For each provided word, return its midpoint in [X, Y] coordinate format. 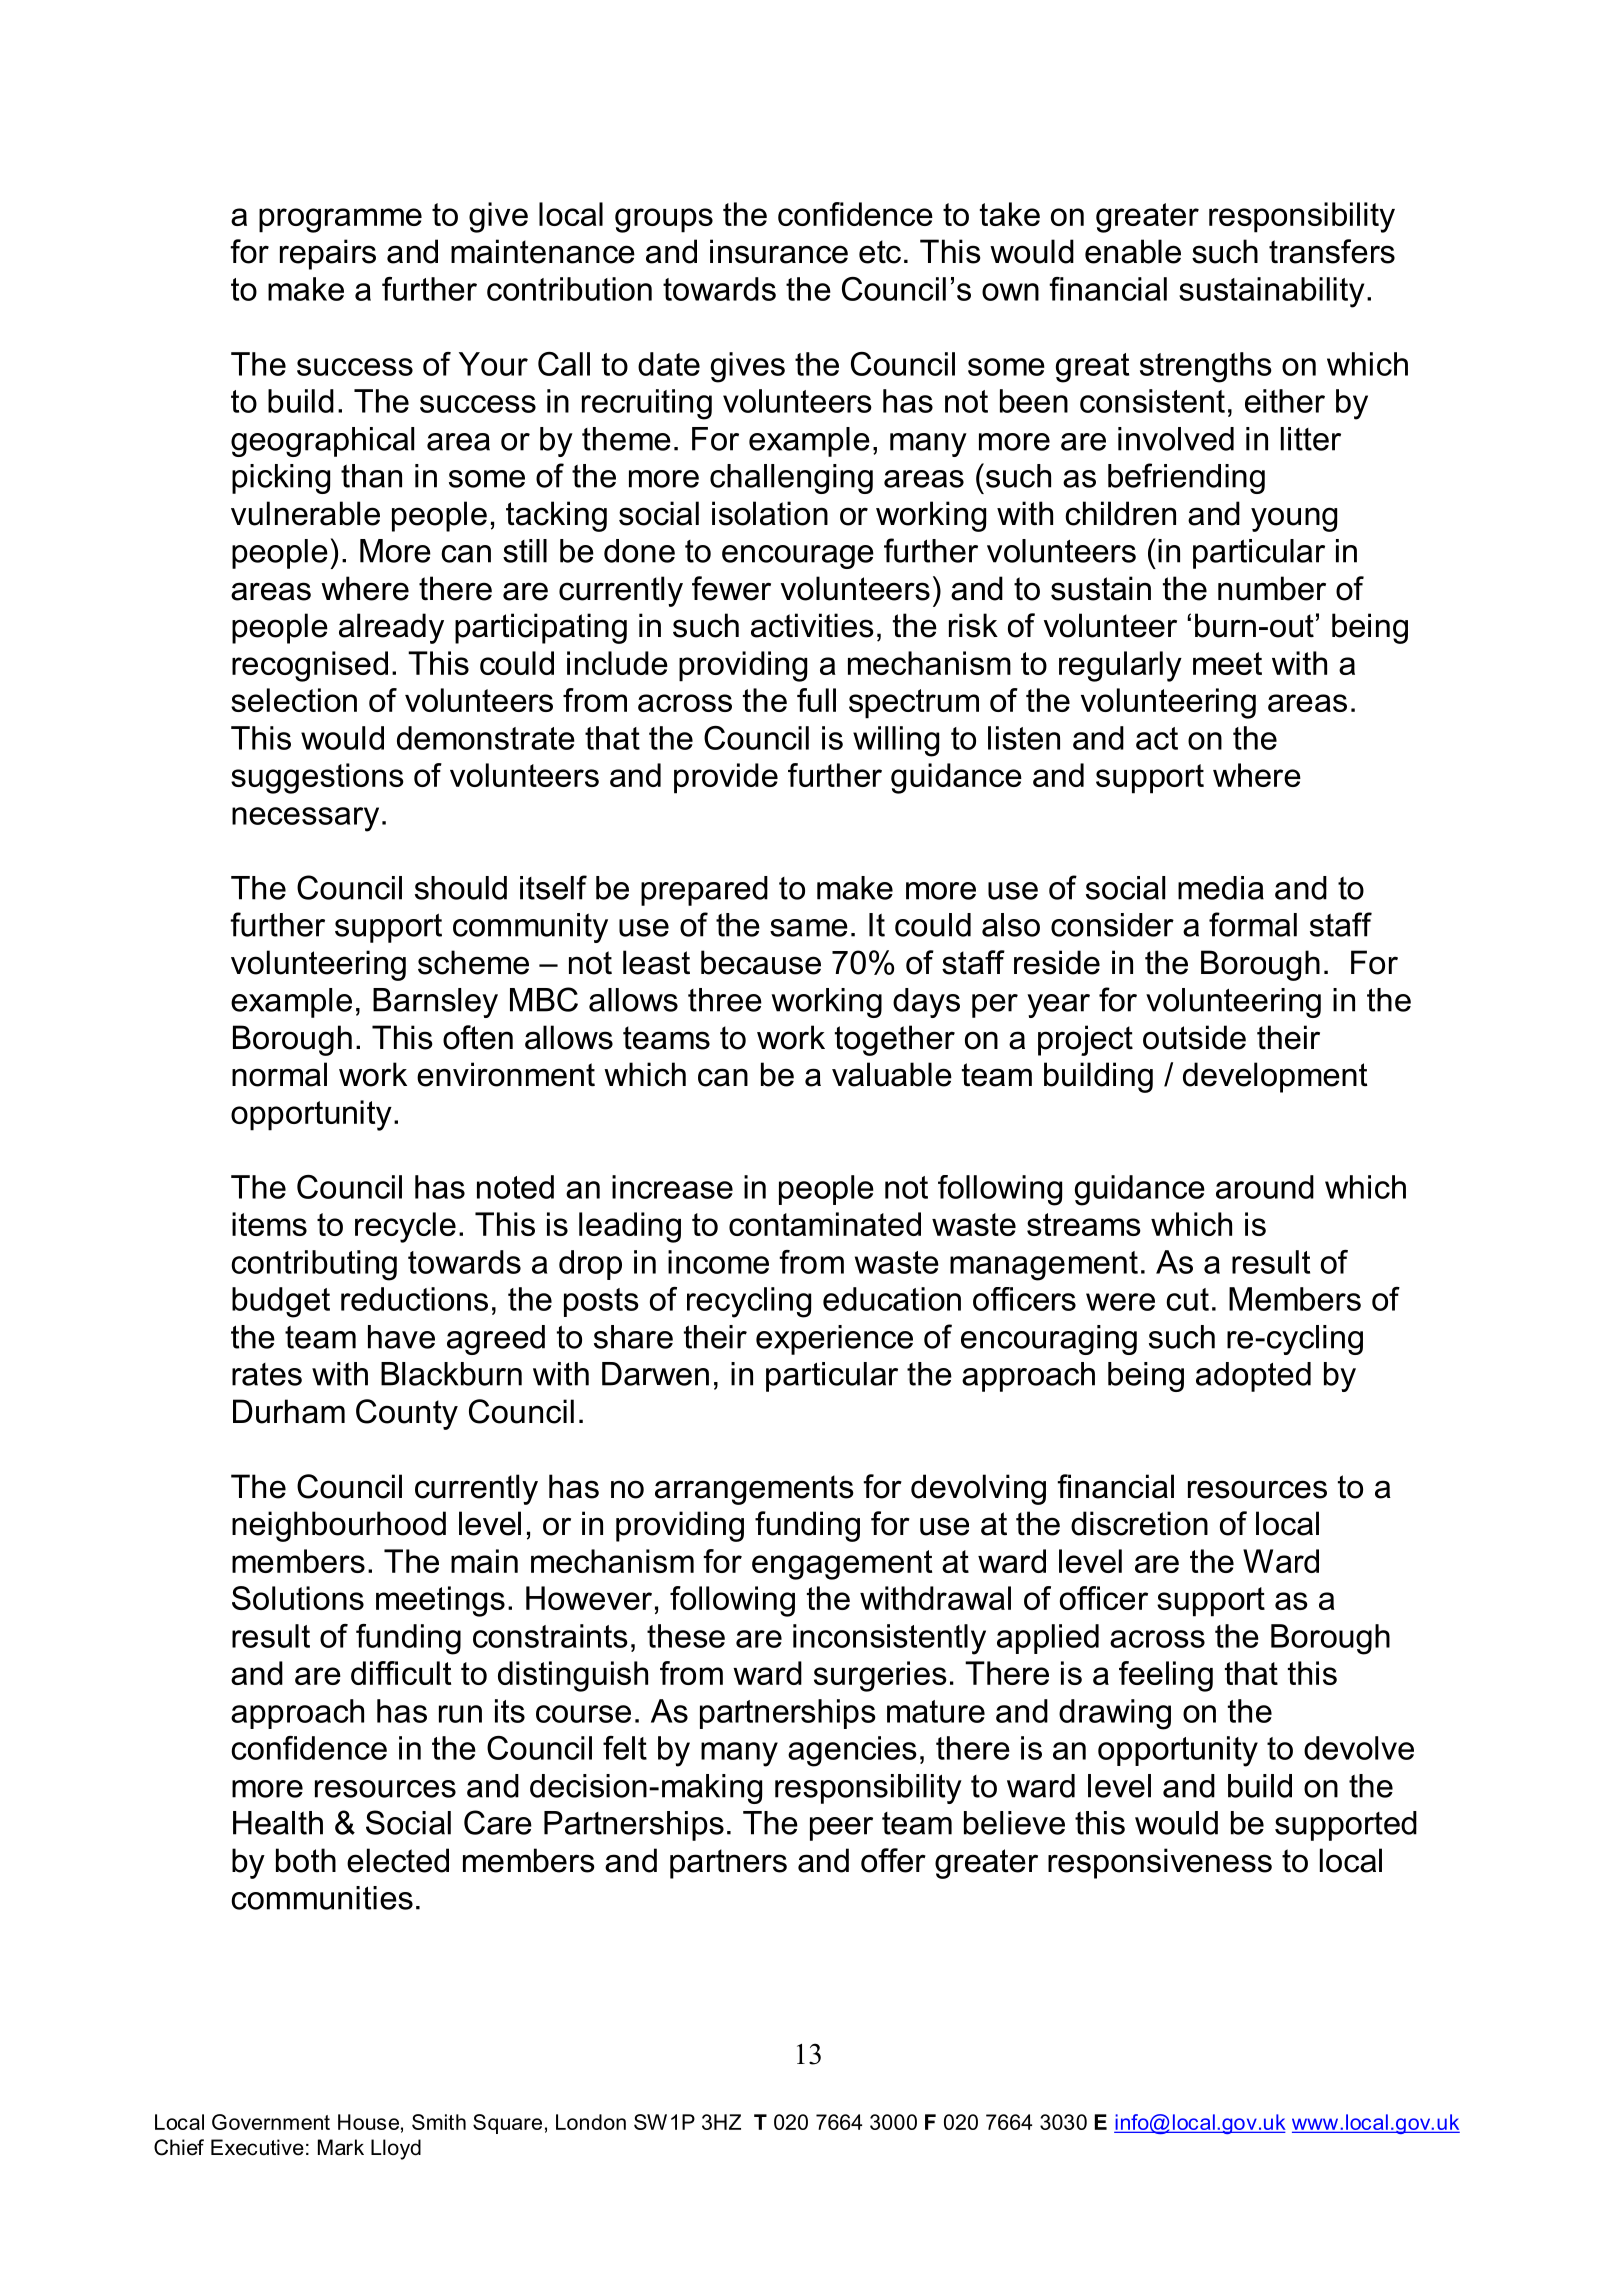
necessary [305, 819]
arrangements [754, 1490]
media [1221, 888]
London [591, 2122]
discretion [1139, 1523]
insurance [779, 251]
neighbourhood [339, 1526]
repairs [328, 254]
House [368, 2122]
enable [1133, 251]
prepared [704, 891]
